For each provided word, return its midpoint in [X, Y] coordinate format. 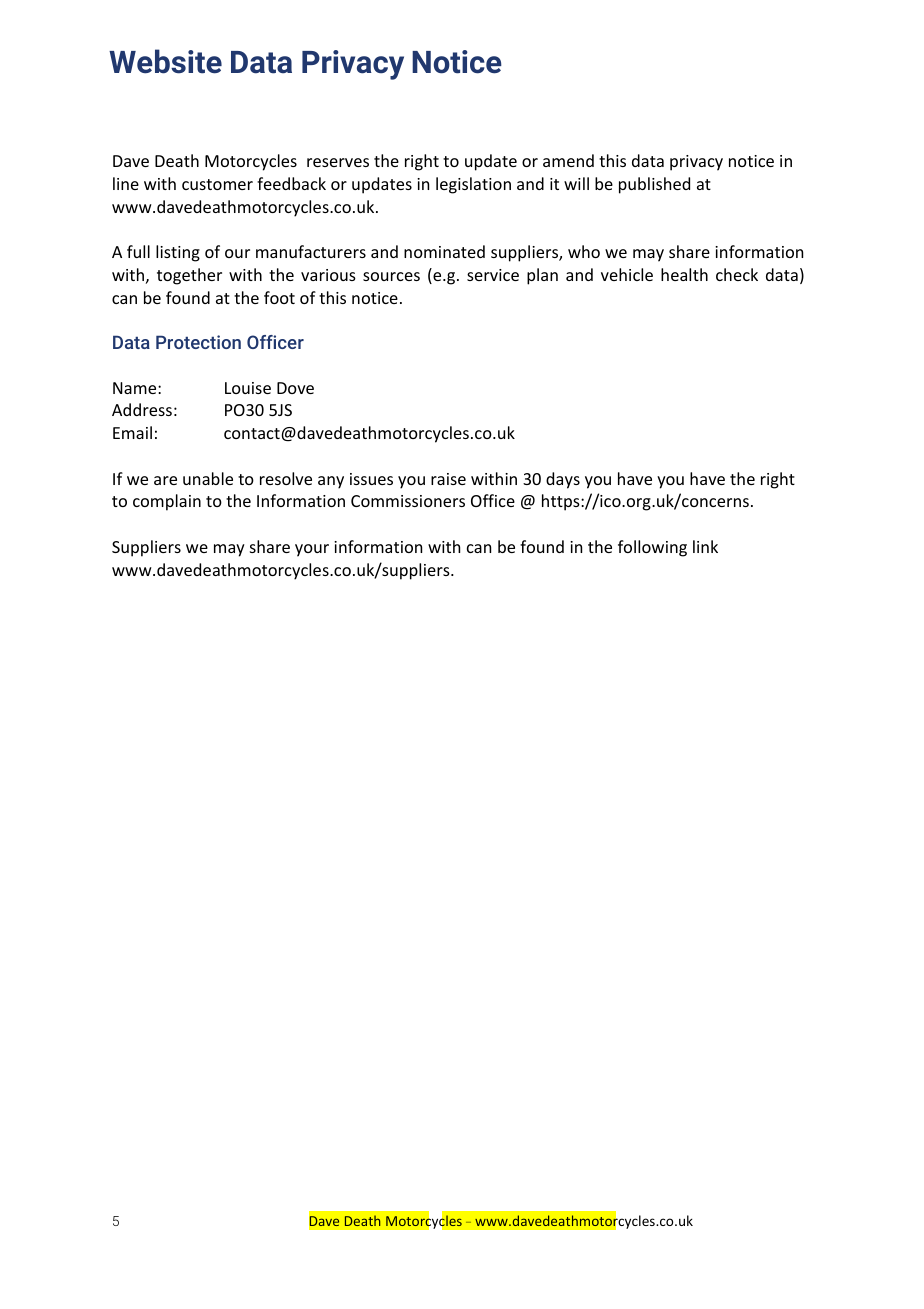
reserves [338, 162]
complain [167, 502]
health [684, 274]
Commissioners [408, 501]
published [654, 185]
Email [132, 432]
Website [165, 61]
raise [448, 479]
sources [391, 276]
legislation [473, 185]
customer [217, 184]
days [563, 480]
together [189, 276]
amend [568, 160]
